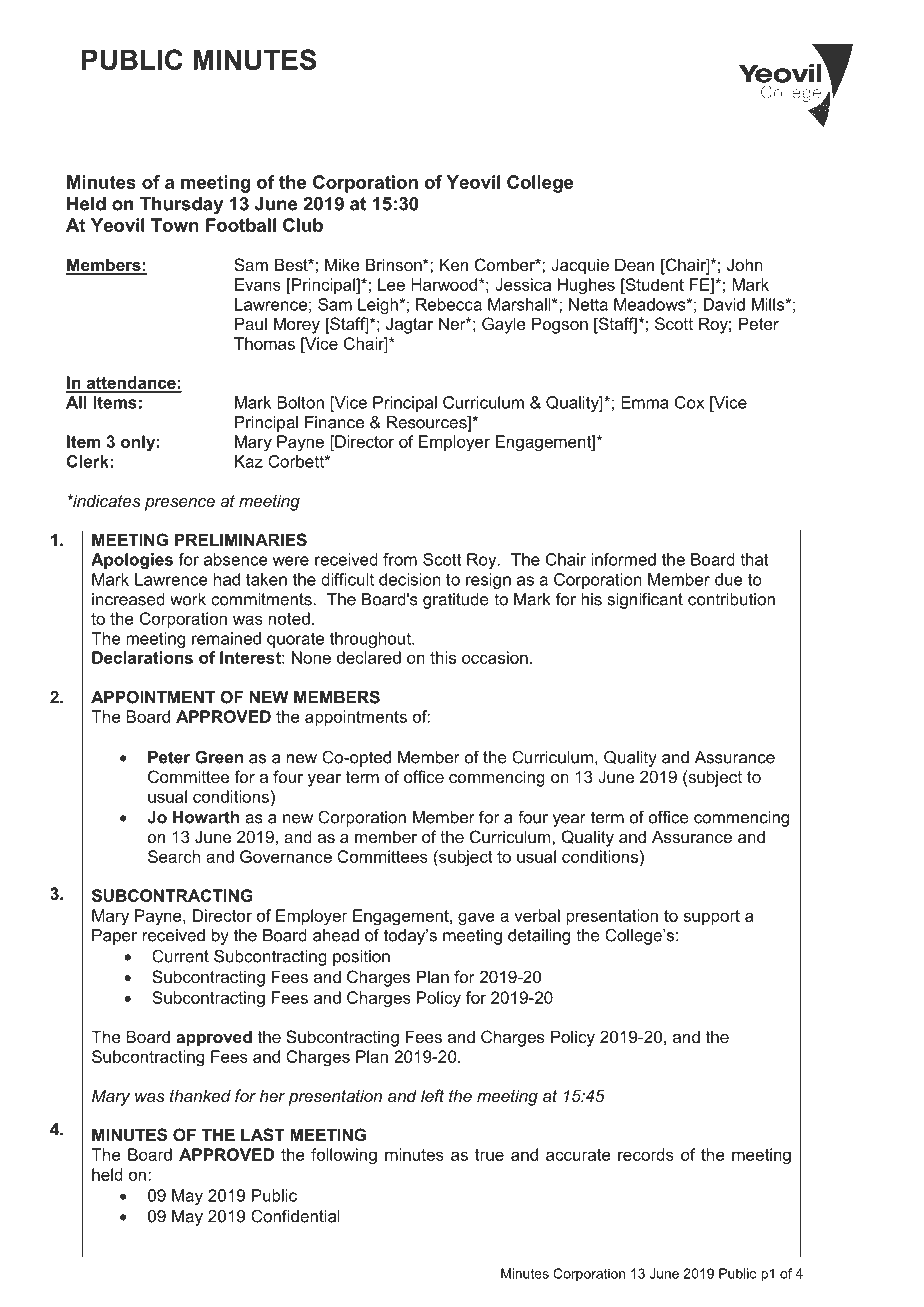 This document has height=1307, width=924. Describe the element at coordinates (180, 504) in the document. I see `presence` at that location.
